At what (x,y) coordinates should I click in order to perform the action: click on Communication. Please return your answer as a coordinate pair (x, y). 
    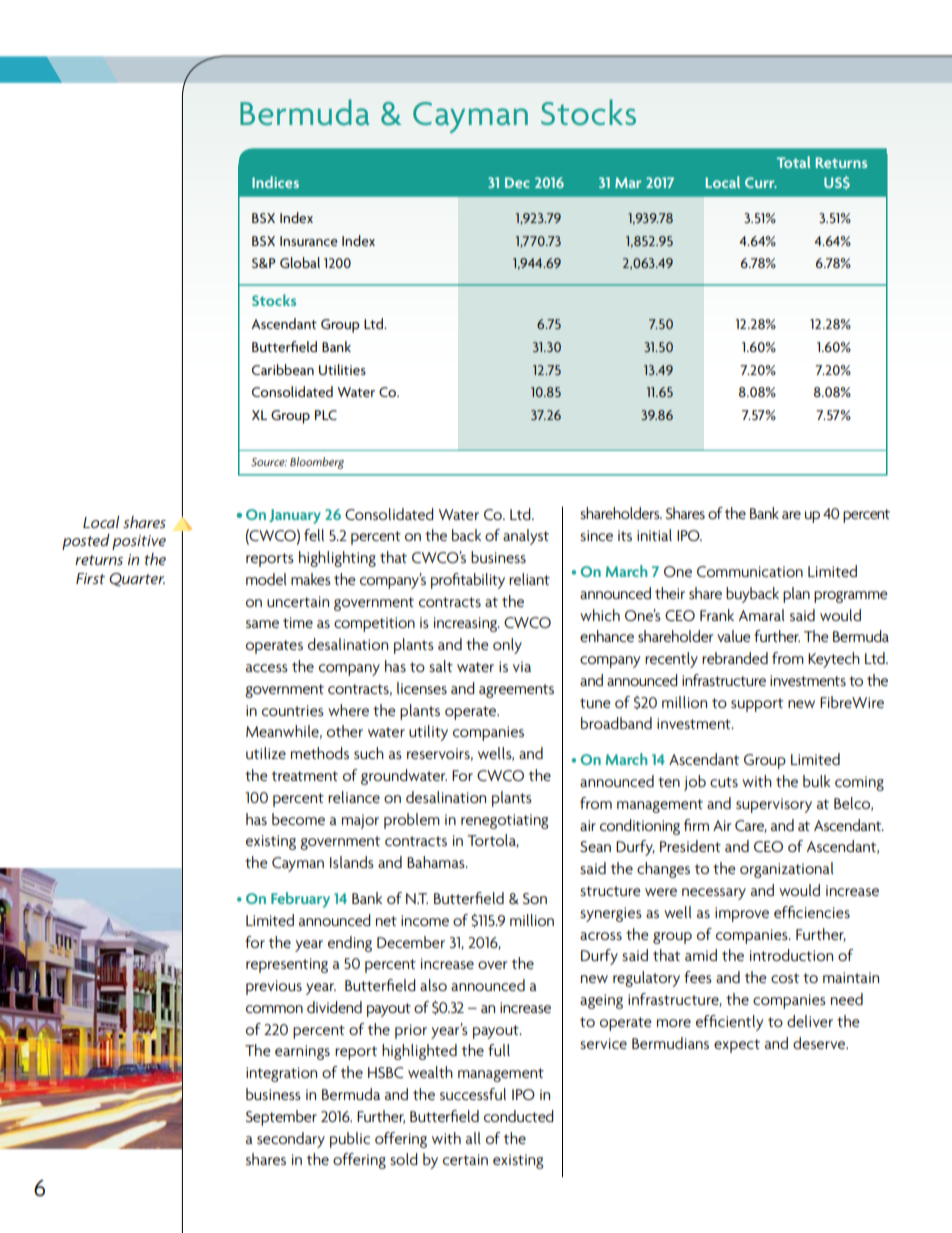
    Looking at the image, I should click on (750, 571).
